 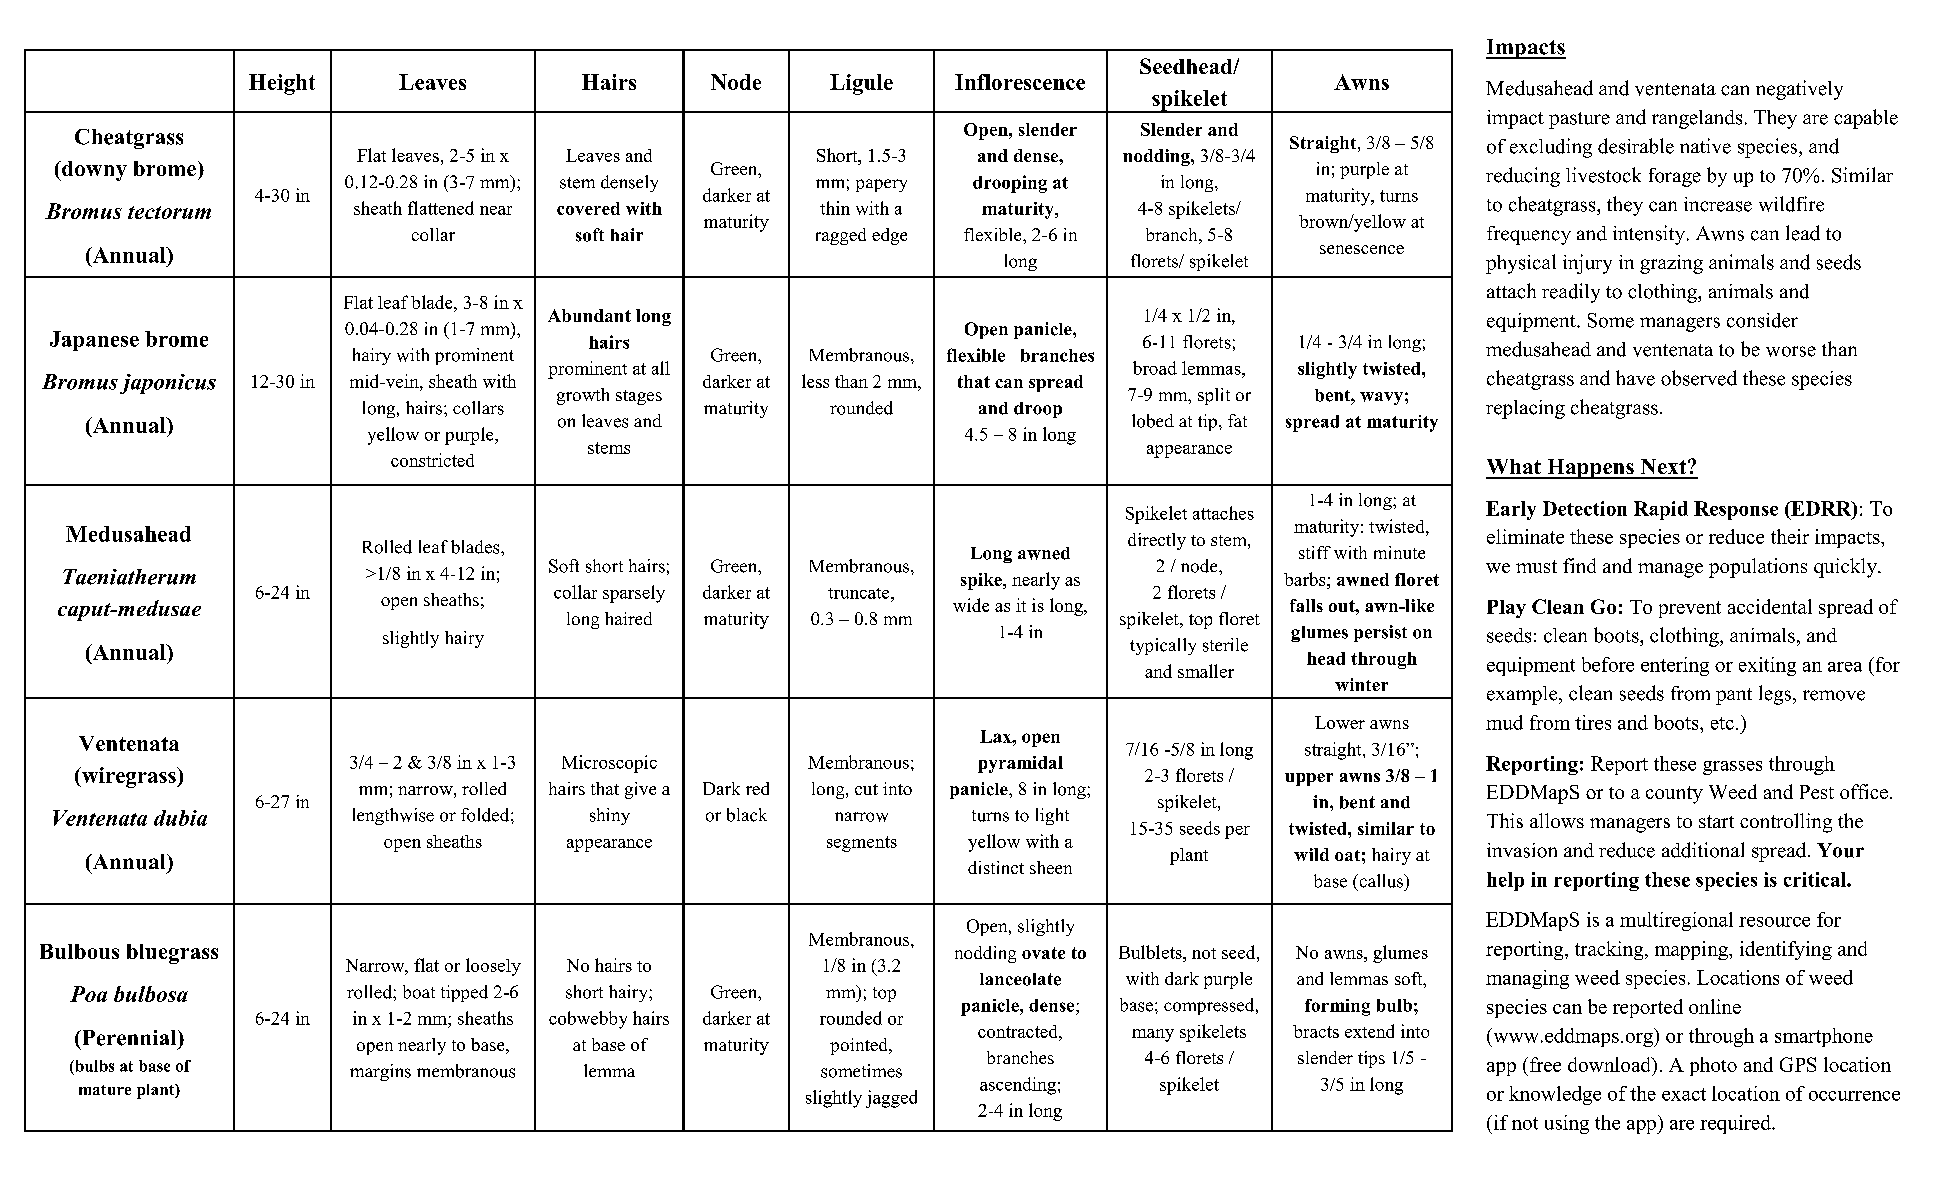 What do you see at coordinates (1697, 119) in the screenshot?
I see `rangelands` at bounding box center [1697, 119].
